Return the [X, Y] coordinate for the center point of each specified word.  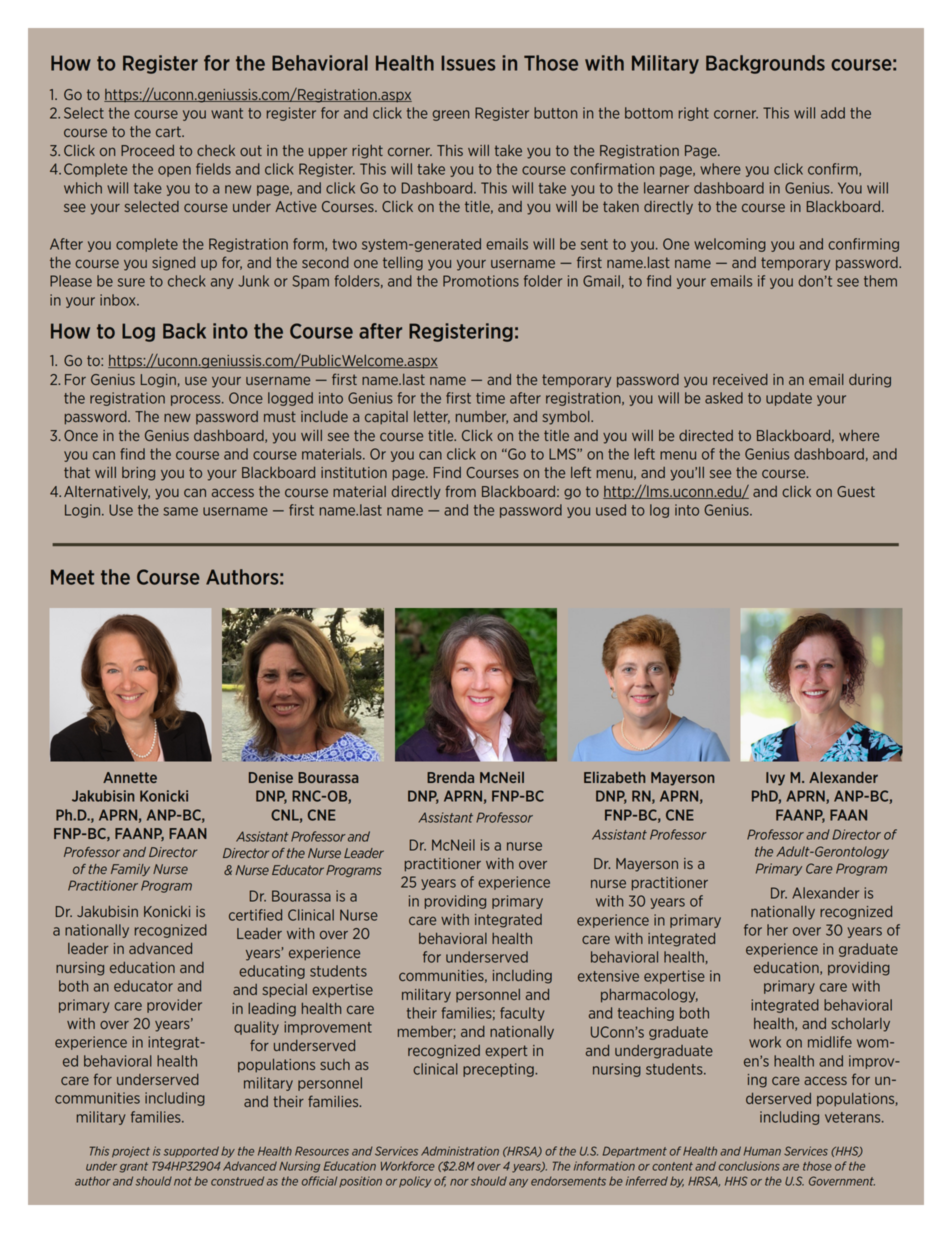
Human [762, 1151]
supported [191, 1151]
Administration [460, 1151]
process [197, 400]
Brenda [450, 777]
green [450, 115]
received [740, 379]
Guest [856, 491]
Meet [72, 577]
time [490, 398]
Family [130, 870]
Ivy [775, 779]
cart [169, 131]
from [460, 491]
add [833, 113]
